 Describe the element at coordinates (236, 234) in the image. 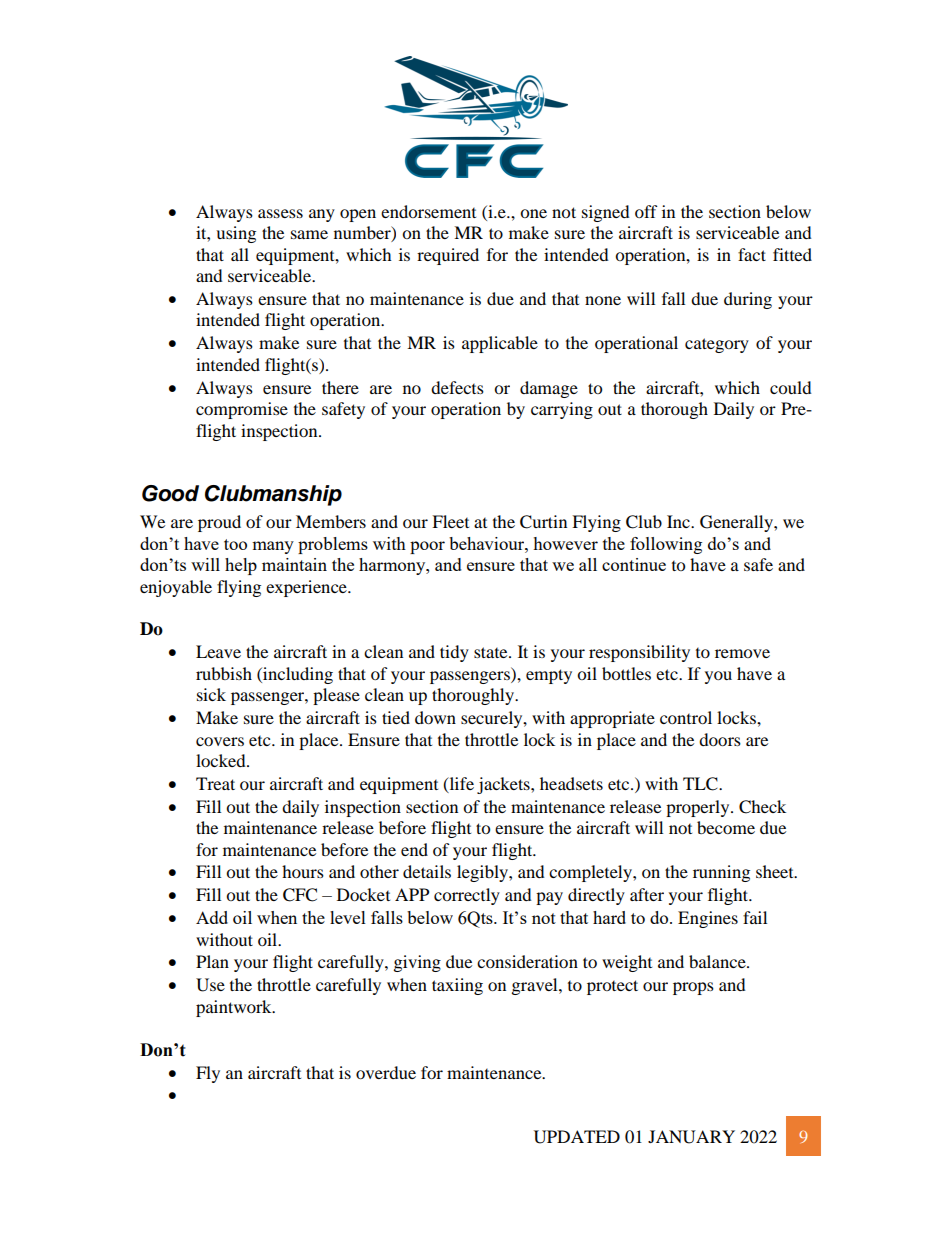

I see `using` at that location.
